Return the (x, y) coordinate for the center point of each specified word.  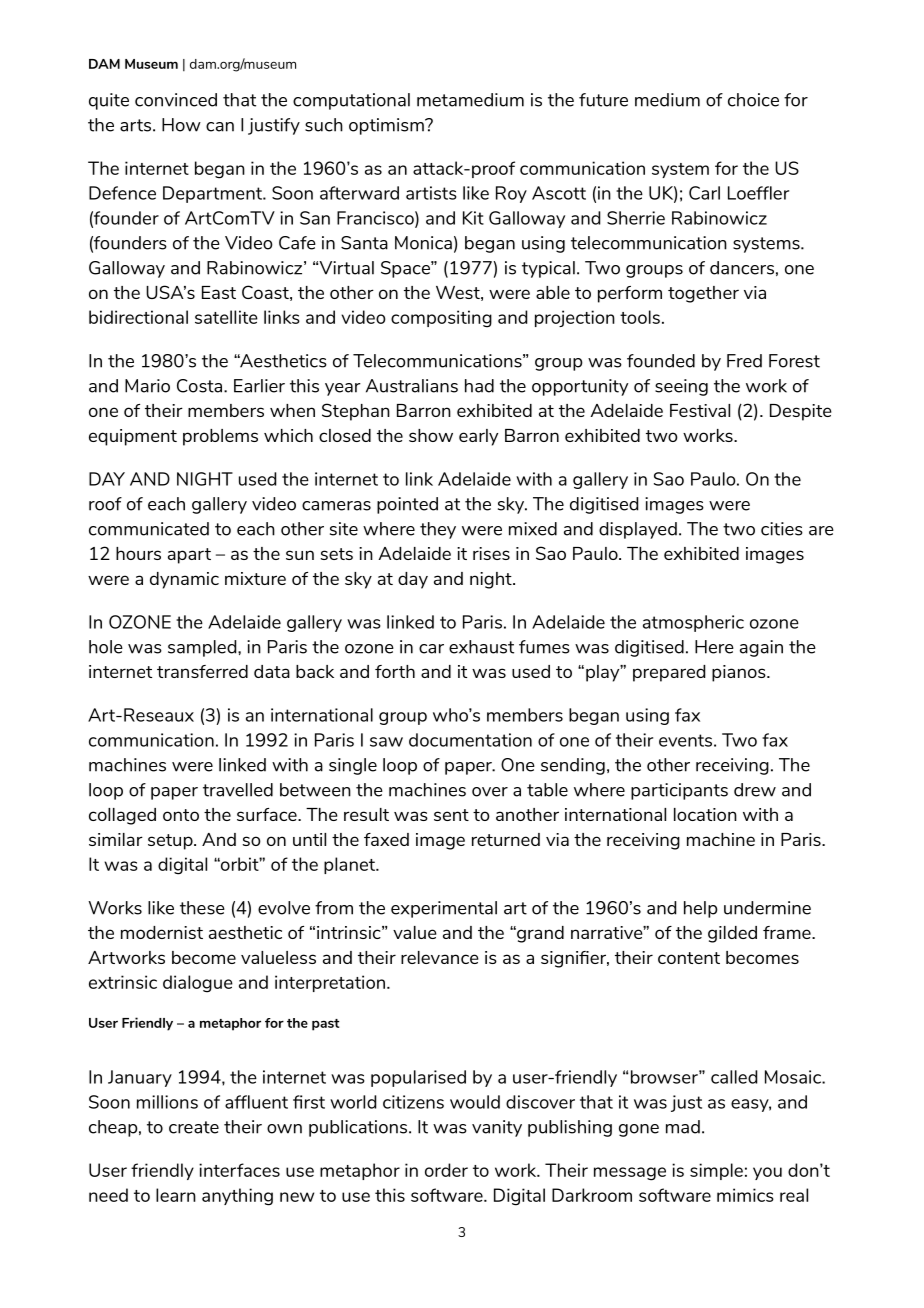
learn (176, 1195)
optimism (387, 126)
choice (753, 100)
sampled (203, 648)
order (446, 1170)
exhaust (481, 647)
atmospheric (693, 623)
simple (716, 1171)
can (220, 127)
